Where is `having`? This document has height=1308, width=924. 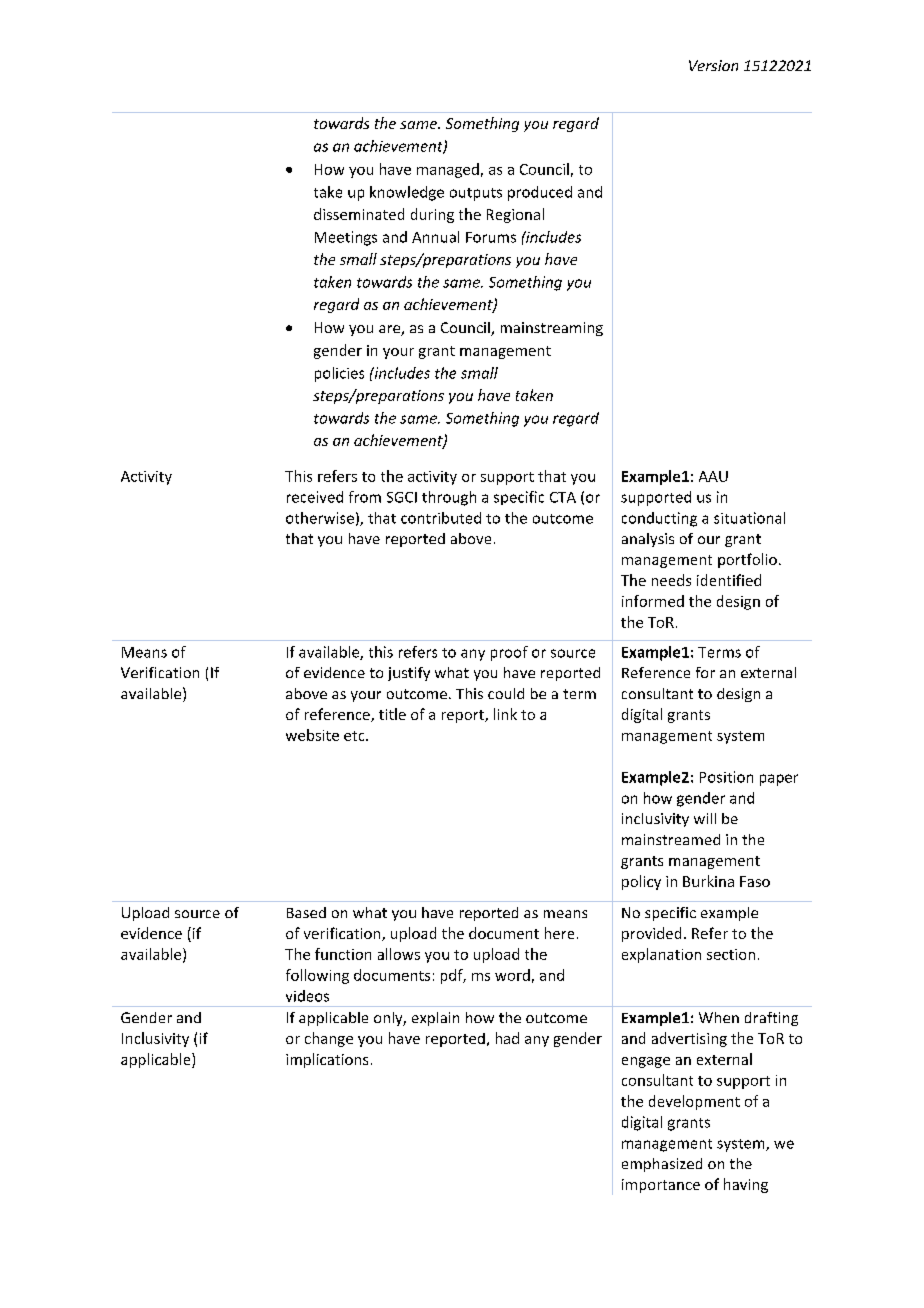
having is located at coordinates (746, 1185).
